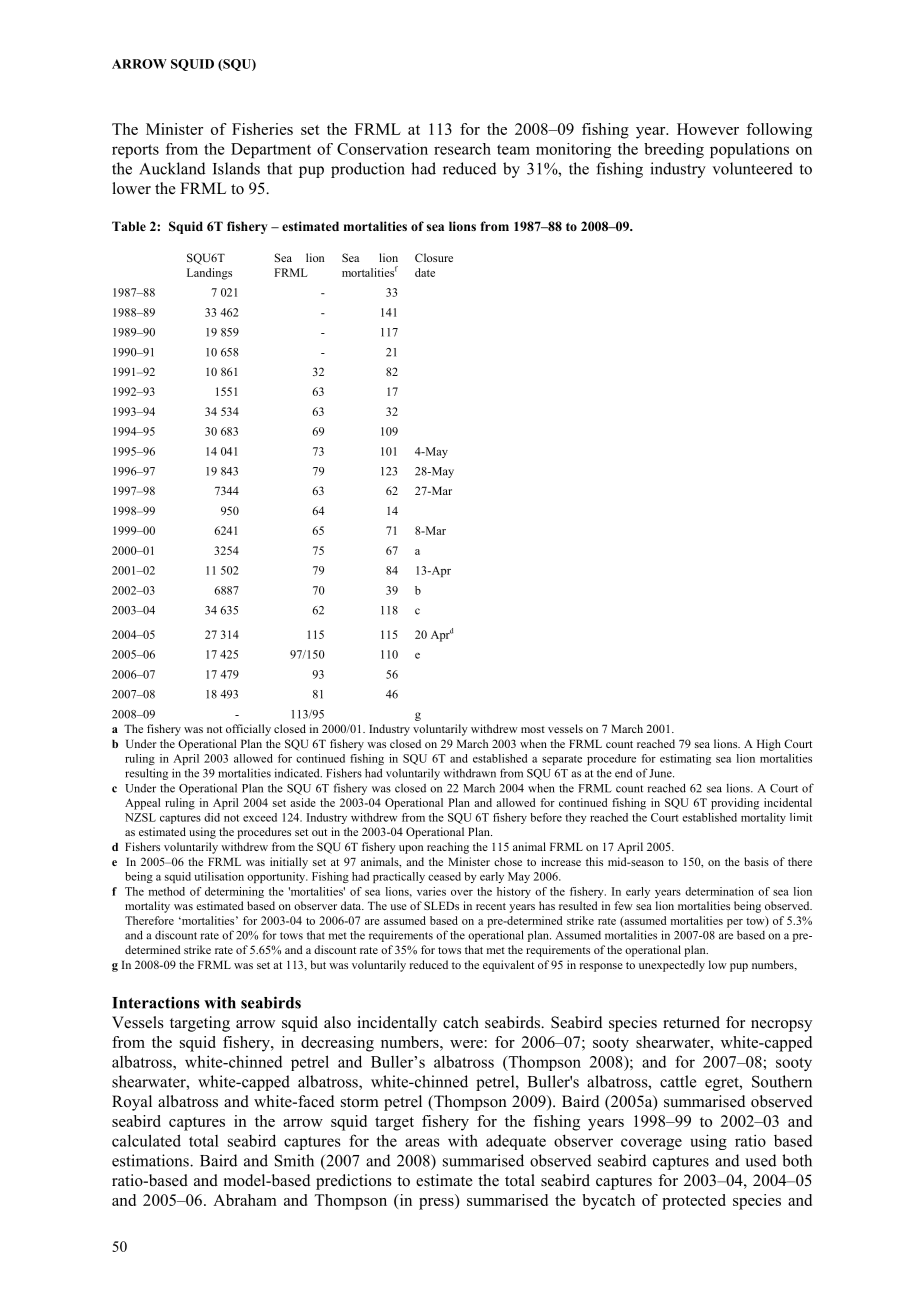 The width and height of the screenshot is (924, 1308). I want to click on providing, so click(735, 804).
